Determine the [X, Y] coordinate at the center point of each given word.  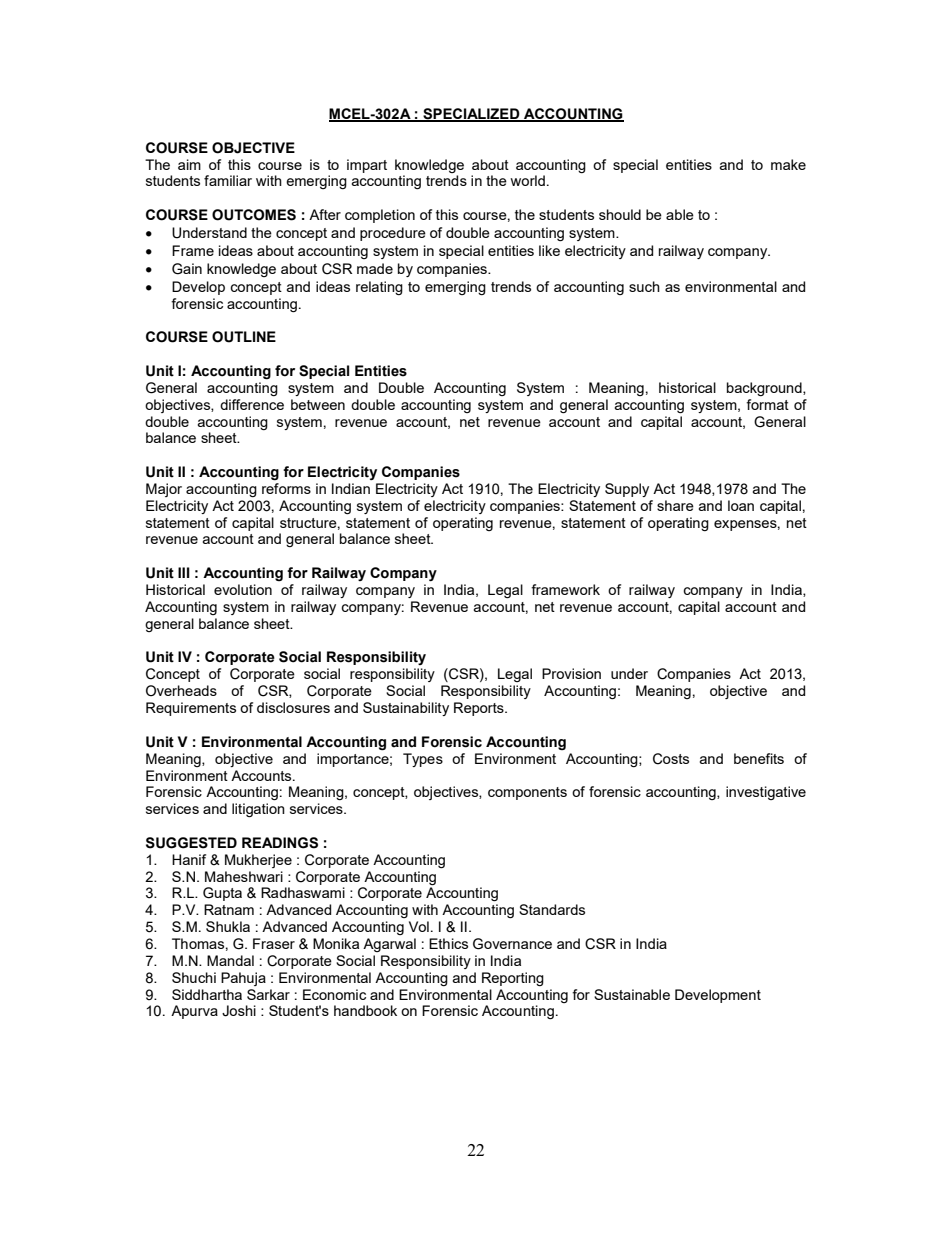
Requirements [191, 709]
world [527, 180]
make [788, 164]
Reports [480, 709]
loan [741, 505]
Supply [627, 490]
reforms [286, 488]
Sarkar [268, 994]
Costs [671, 759]
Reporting [513, 979]
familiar [228, 180]
